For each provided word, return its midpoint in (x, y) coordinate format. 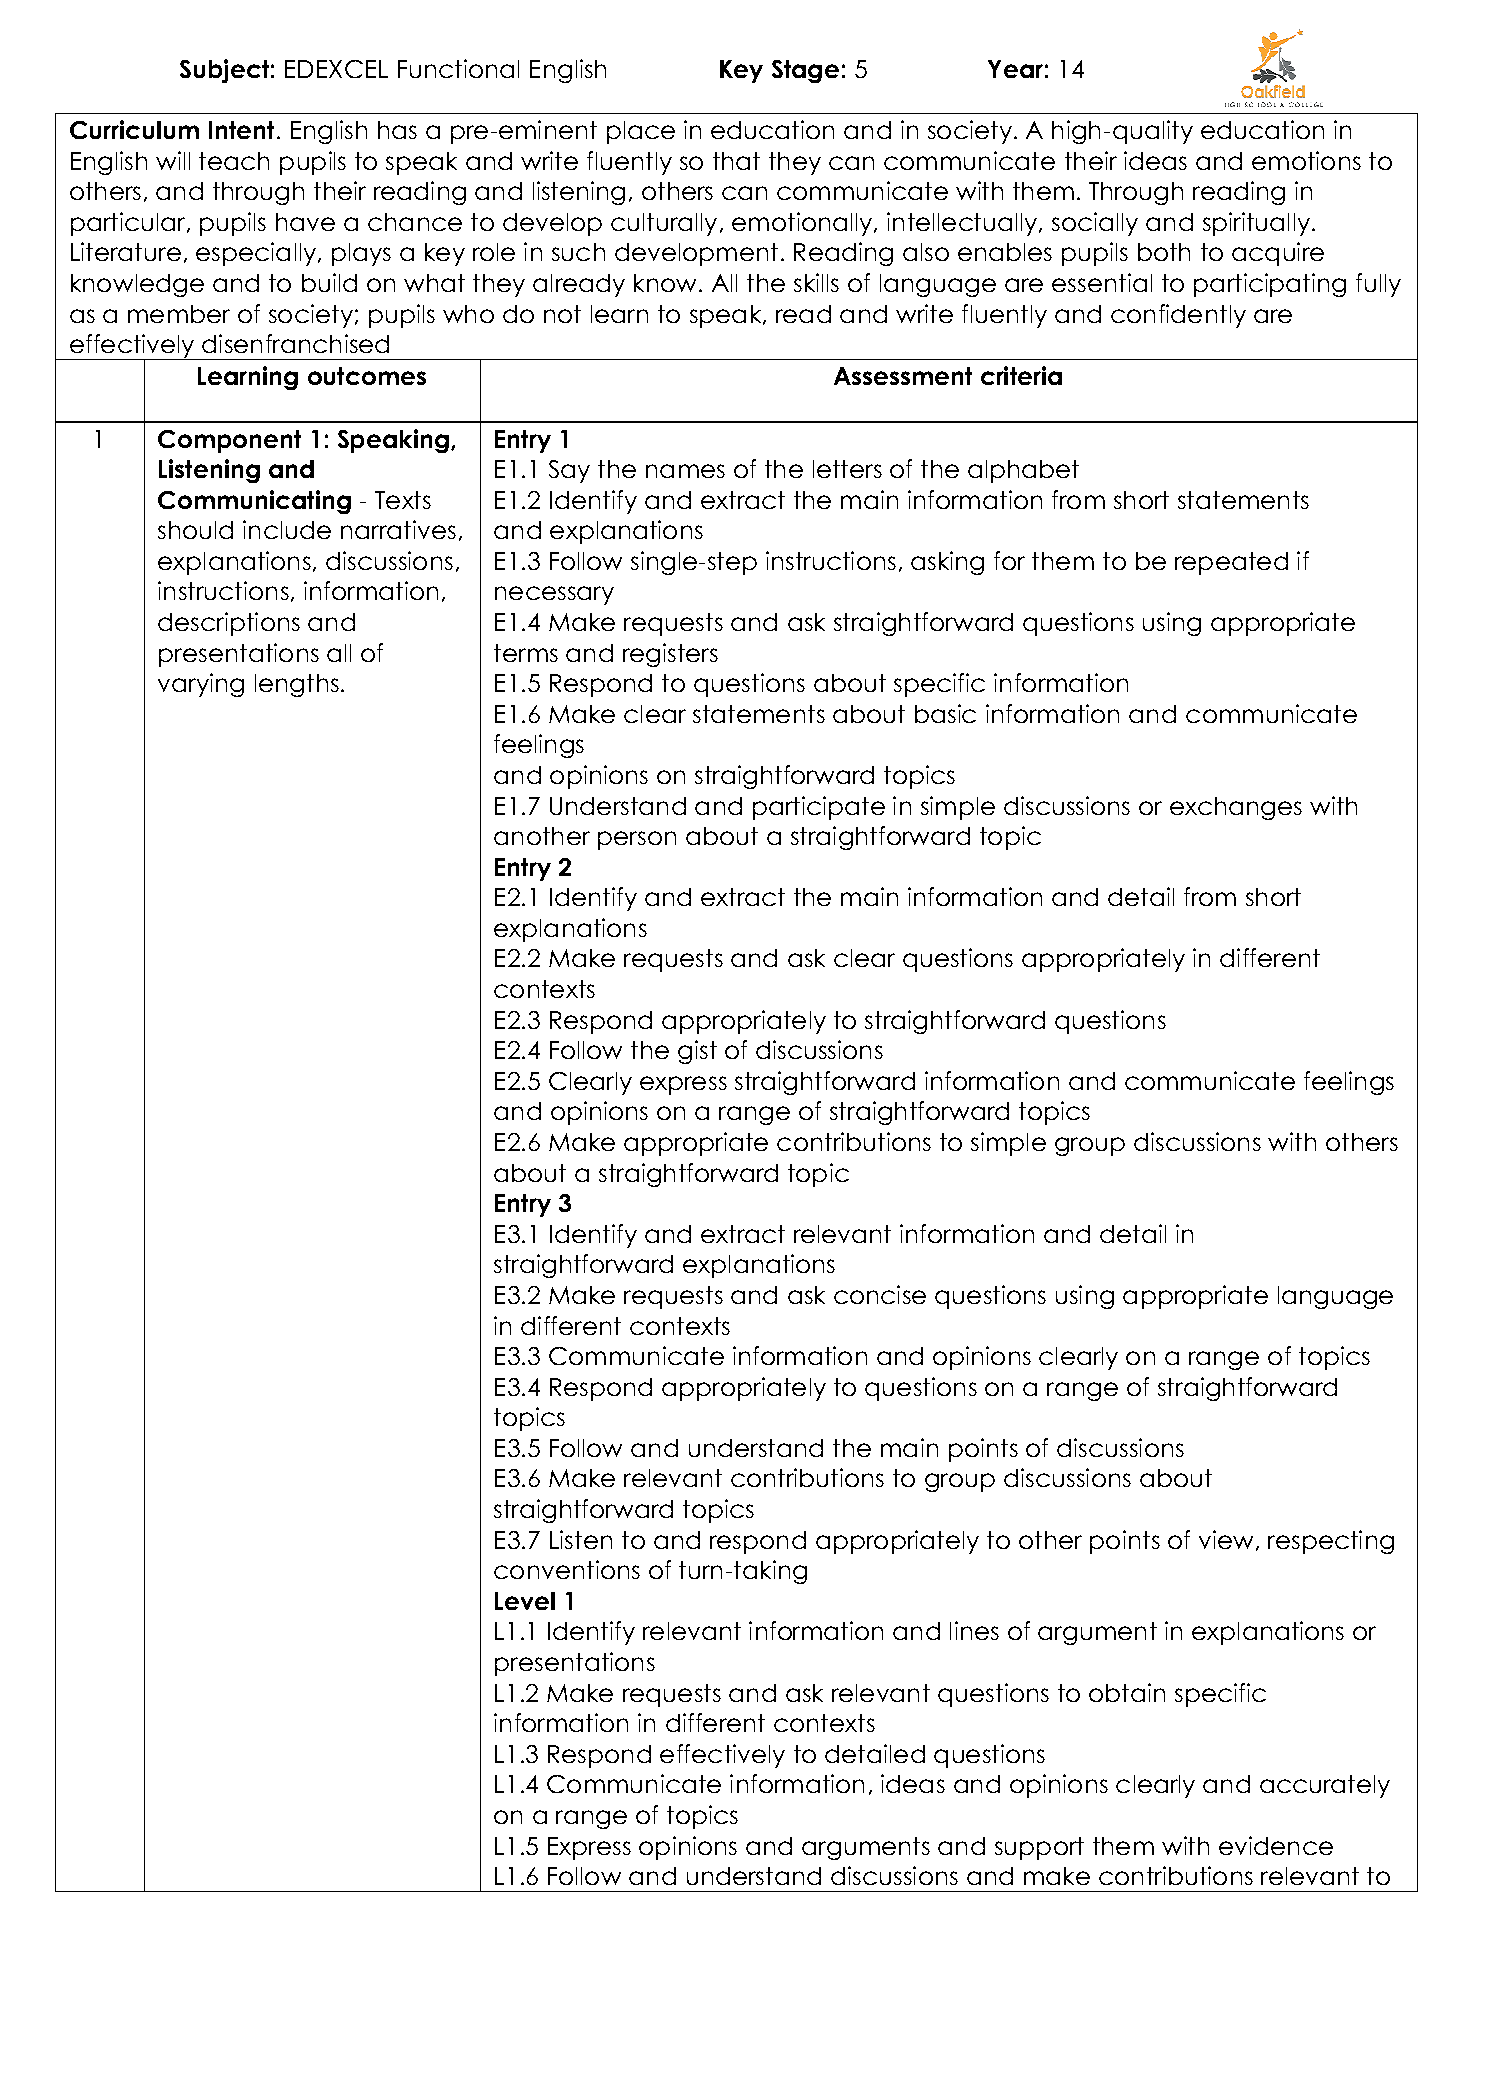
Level (525, 1601)
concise (880, 1294)
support (1039, 1848)
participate (819, 808)
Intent (243, 130)
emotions (1306, 160)
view (1226, 1539)
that (736, 161)
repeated (1231, 563)
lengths (297, 685)
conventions (567, 1569)
